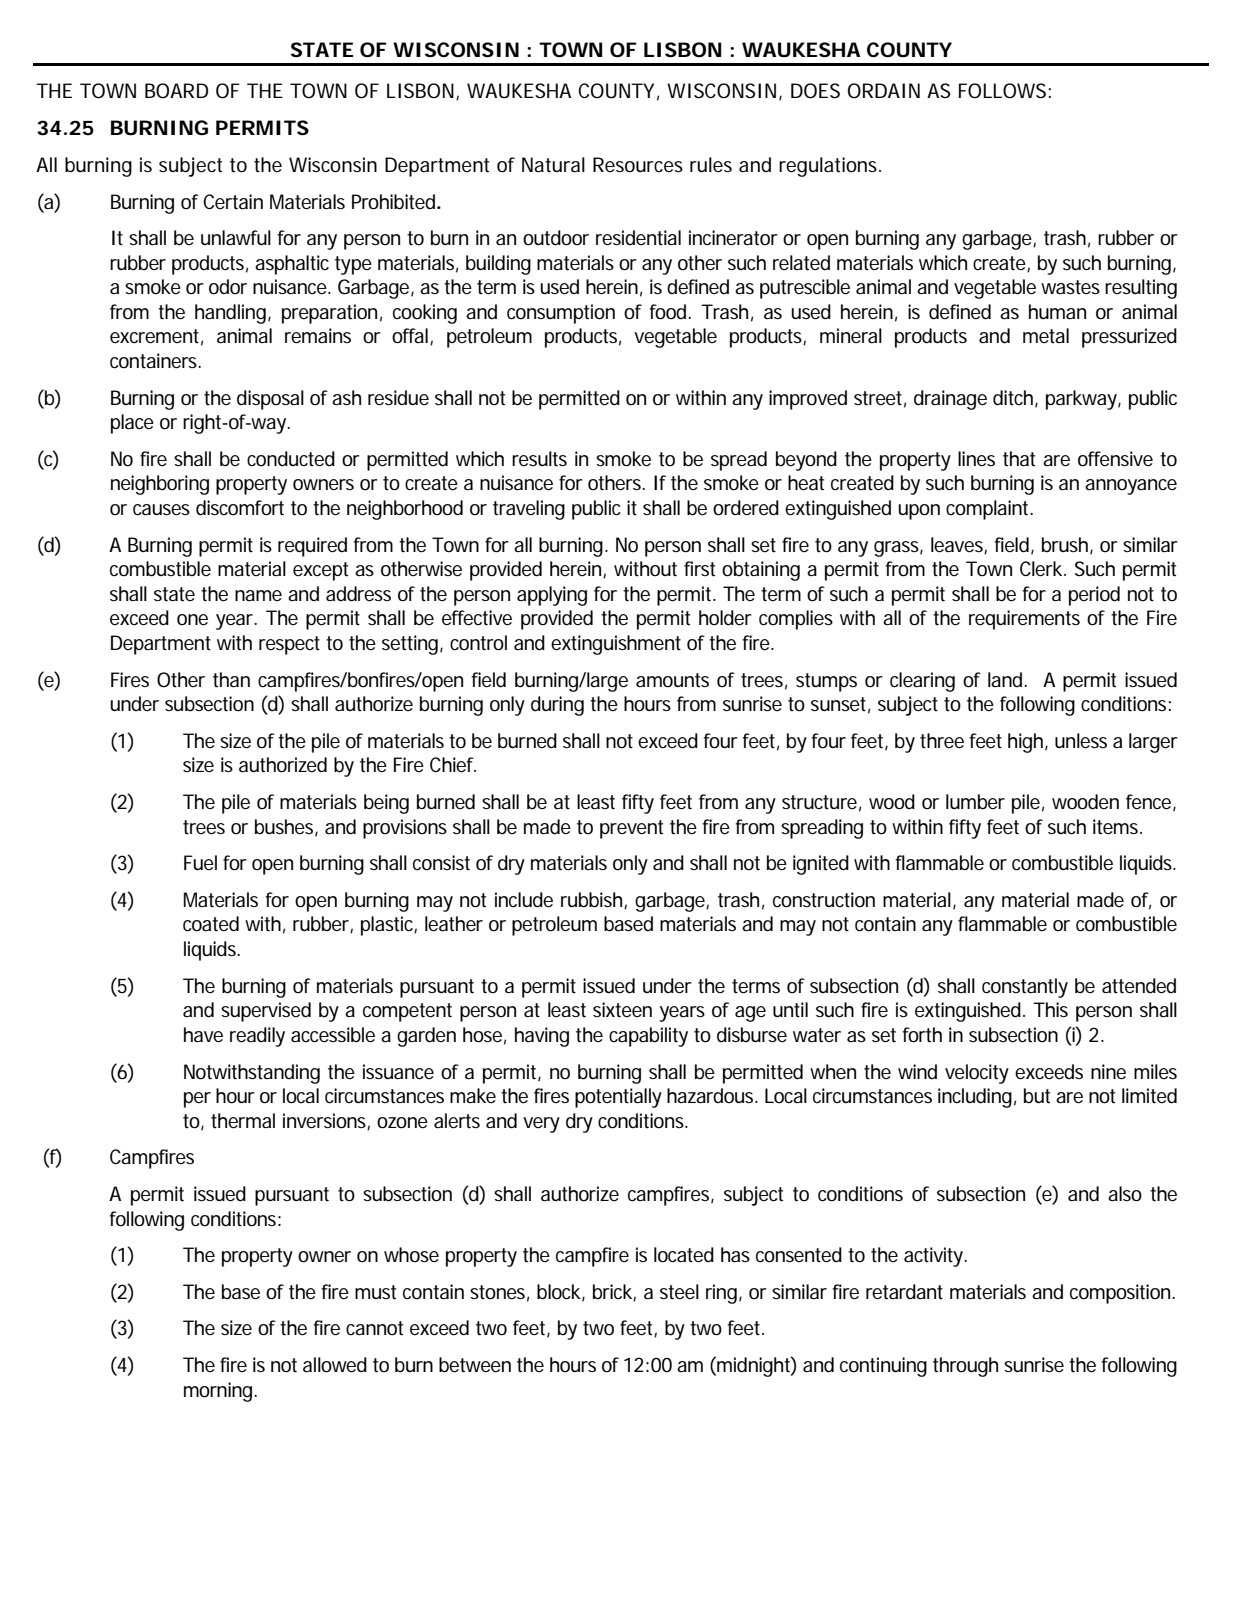 Image resolution: width=1243 pixels, height=1609 pixels. What do you see at coordinates (965, 1367) in the screenshot?
I see `through` at bounding box center [965, 1367].
